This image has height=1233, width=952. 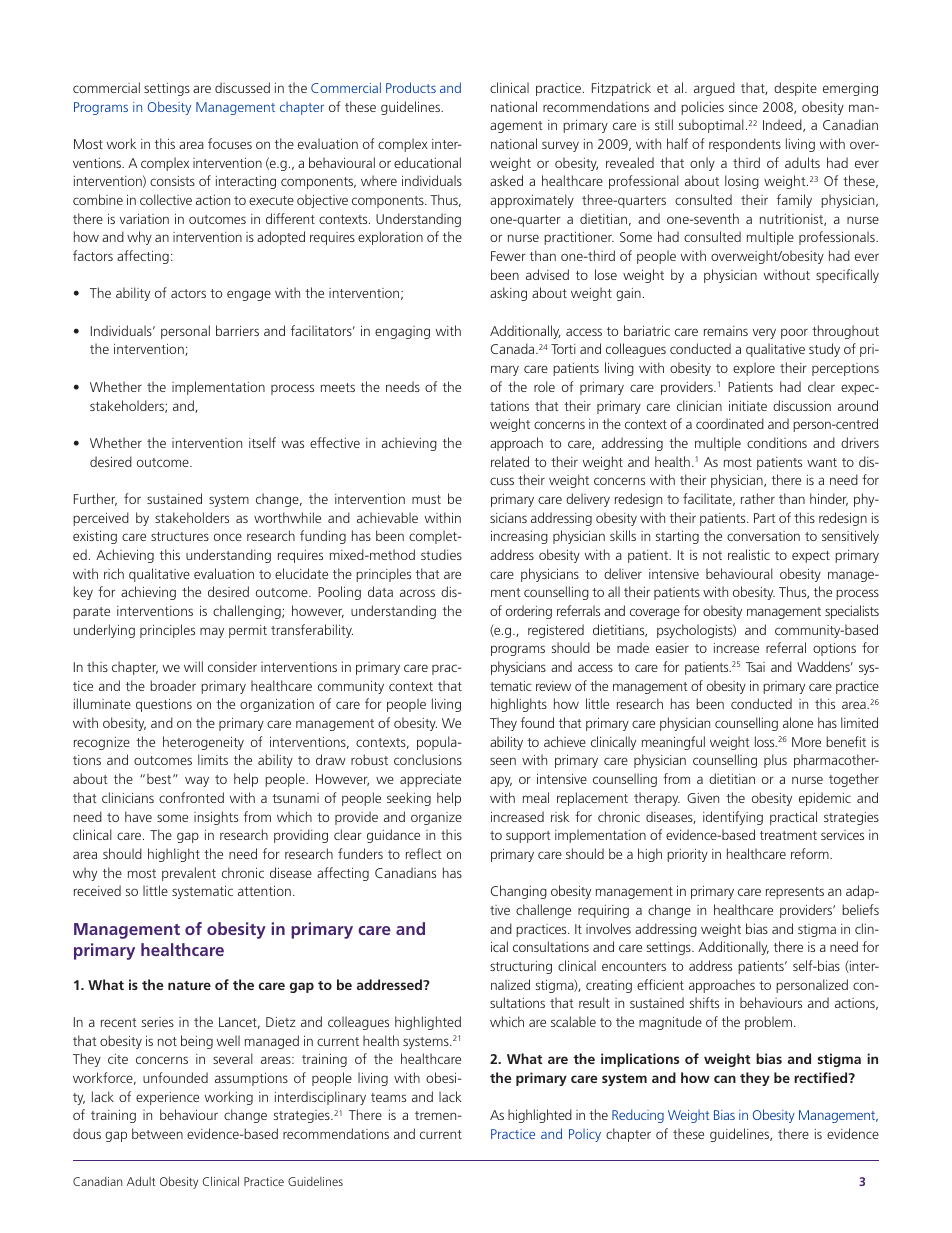 What do you see at coordinates (230, 143) in the image?
I see `focuses` at bounding box center [230, 143].
